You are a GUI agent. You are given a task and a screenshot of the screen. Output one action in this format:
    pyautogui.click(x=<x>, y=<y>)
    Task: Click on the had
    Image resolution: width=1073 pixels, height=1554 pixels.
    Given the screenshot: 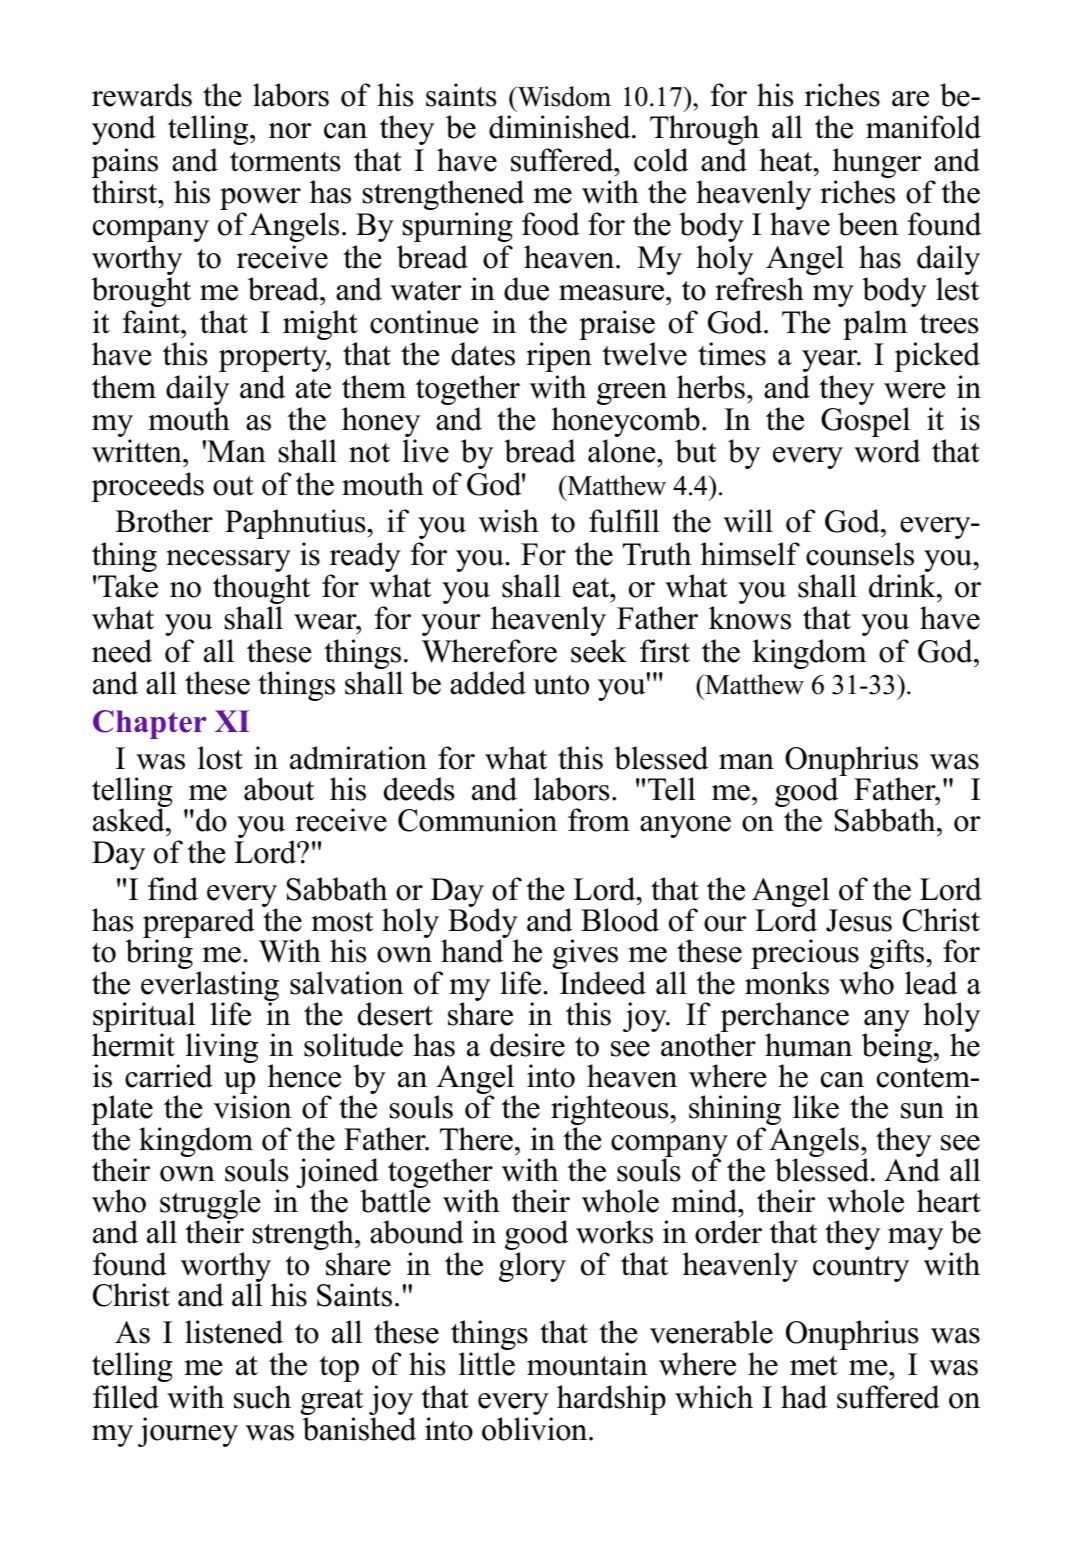 What is the action you would take?
    pyautogui.click(x=804, y=1397)
